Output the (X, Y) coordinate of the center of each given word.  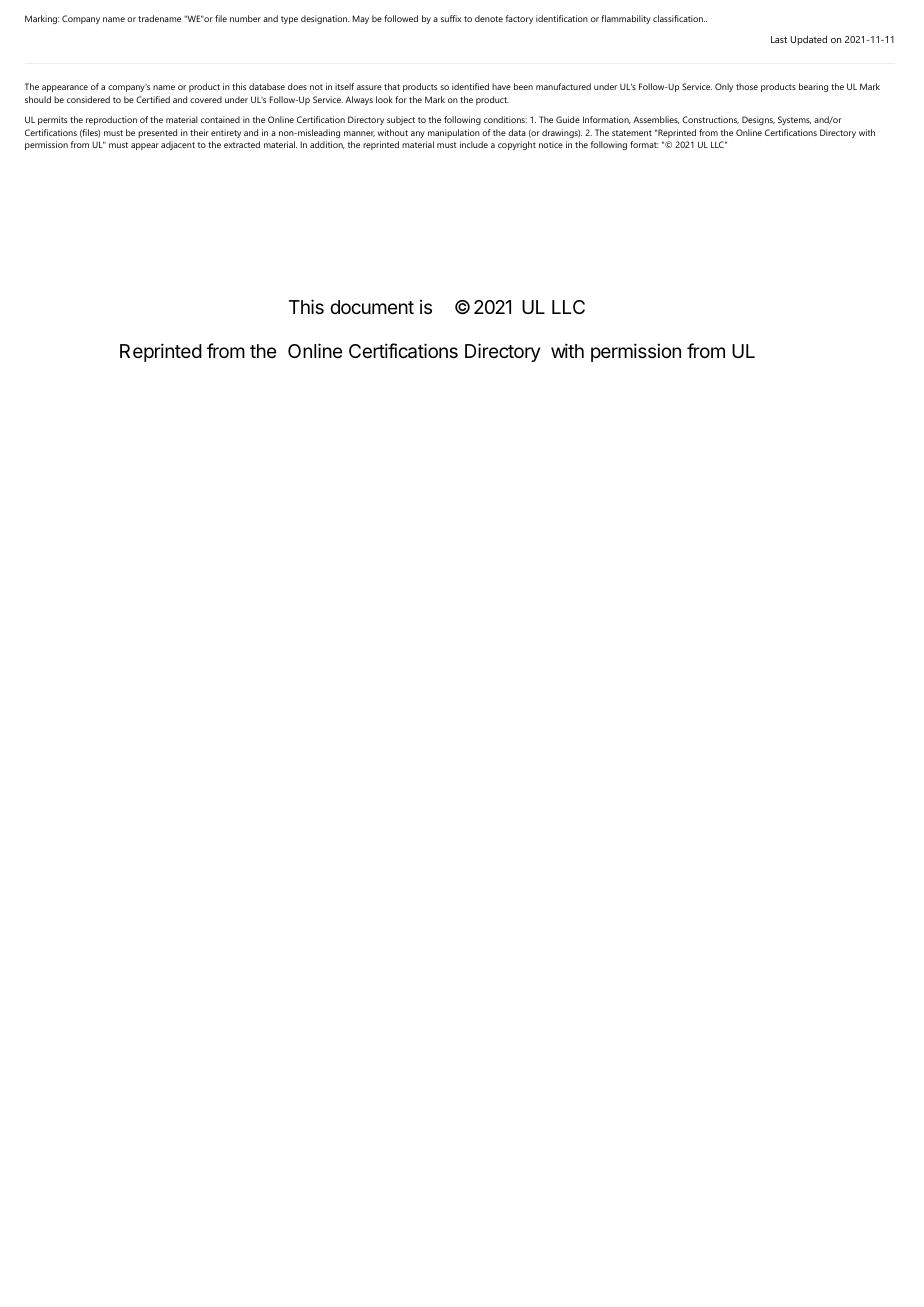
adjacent (178, 145)
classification (679, 18)
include (474, 144)
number (245, 18)
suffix (451, 18)
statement (632, 133)
